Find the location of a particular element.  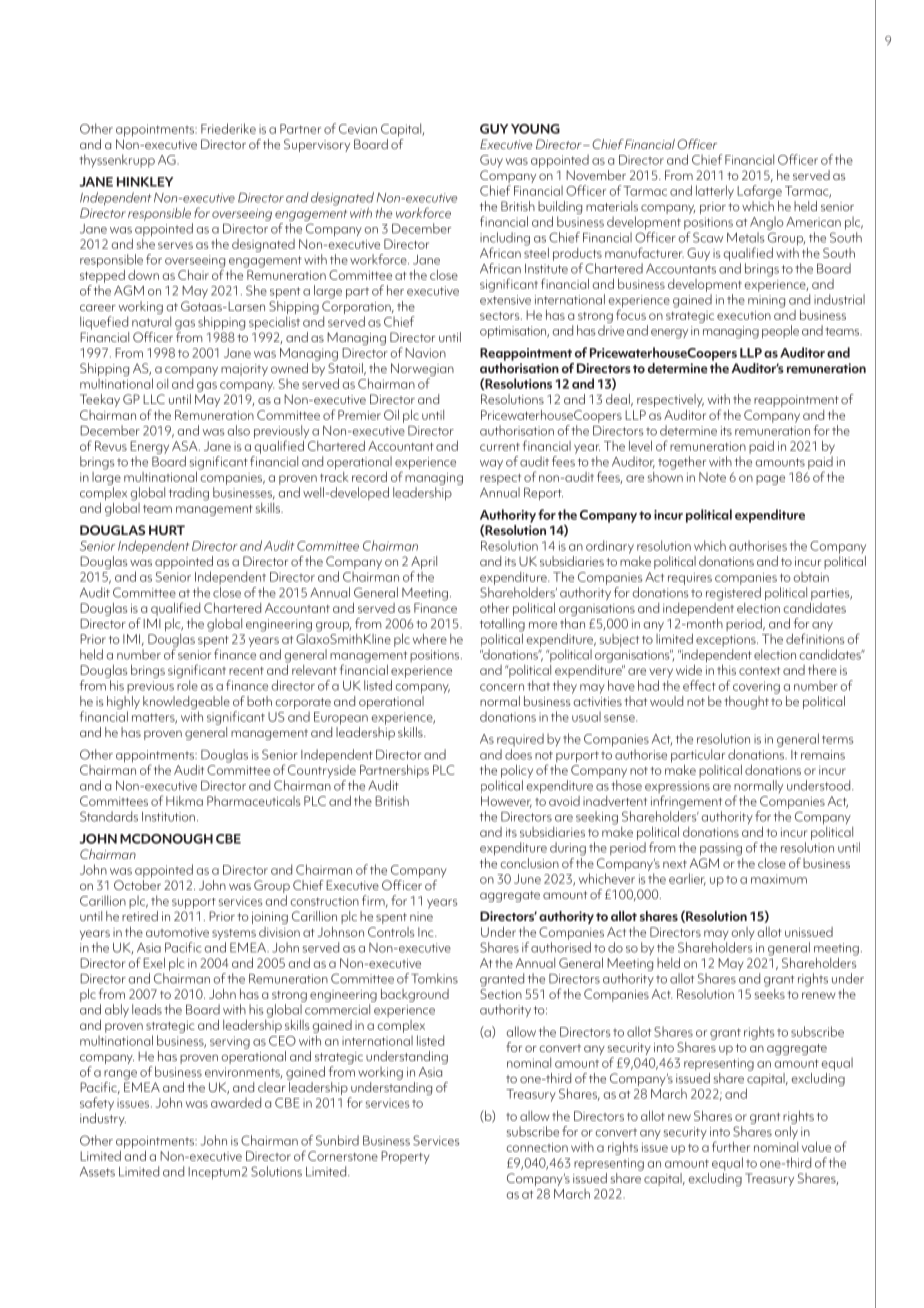

passing is located at coordinates (721, 849).
